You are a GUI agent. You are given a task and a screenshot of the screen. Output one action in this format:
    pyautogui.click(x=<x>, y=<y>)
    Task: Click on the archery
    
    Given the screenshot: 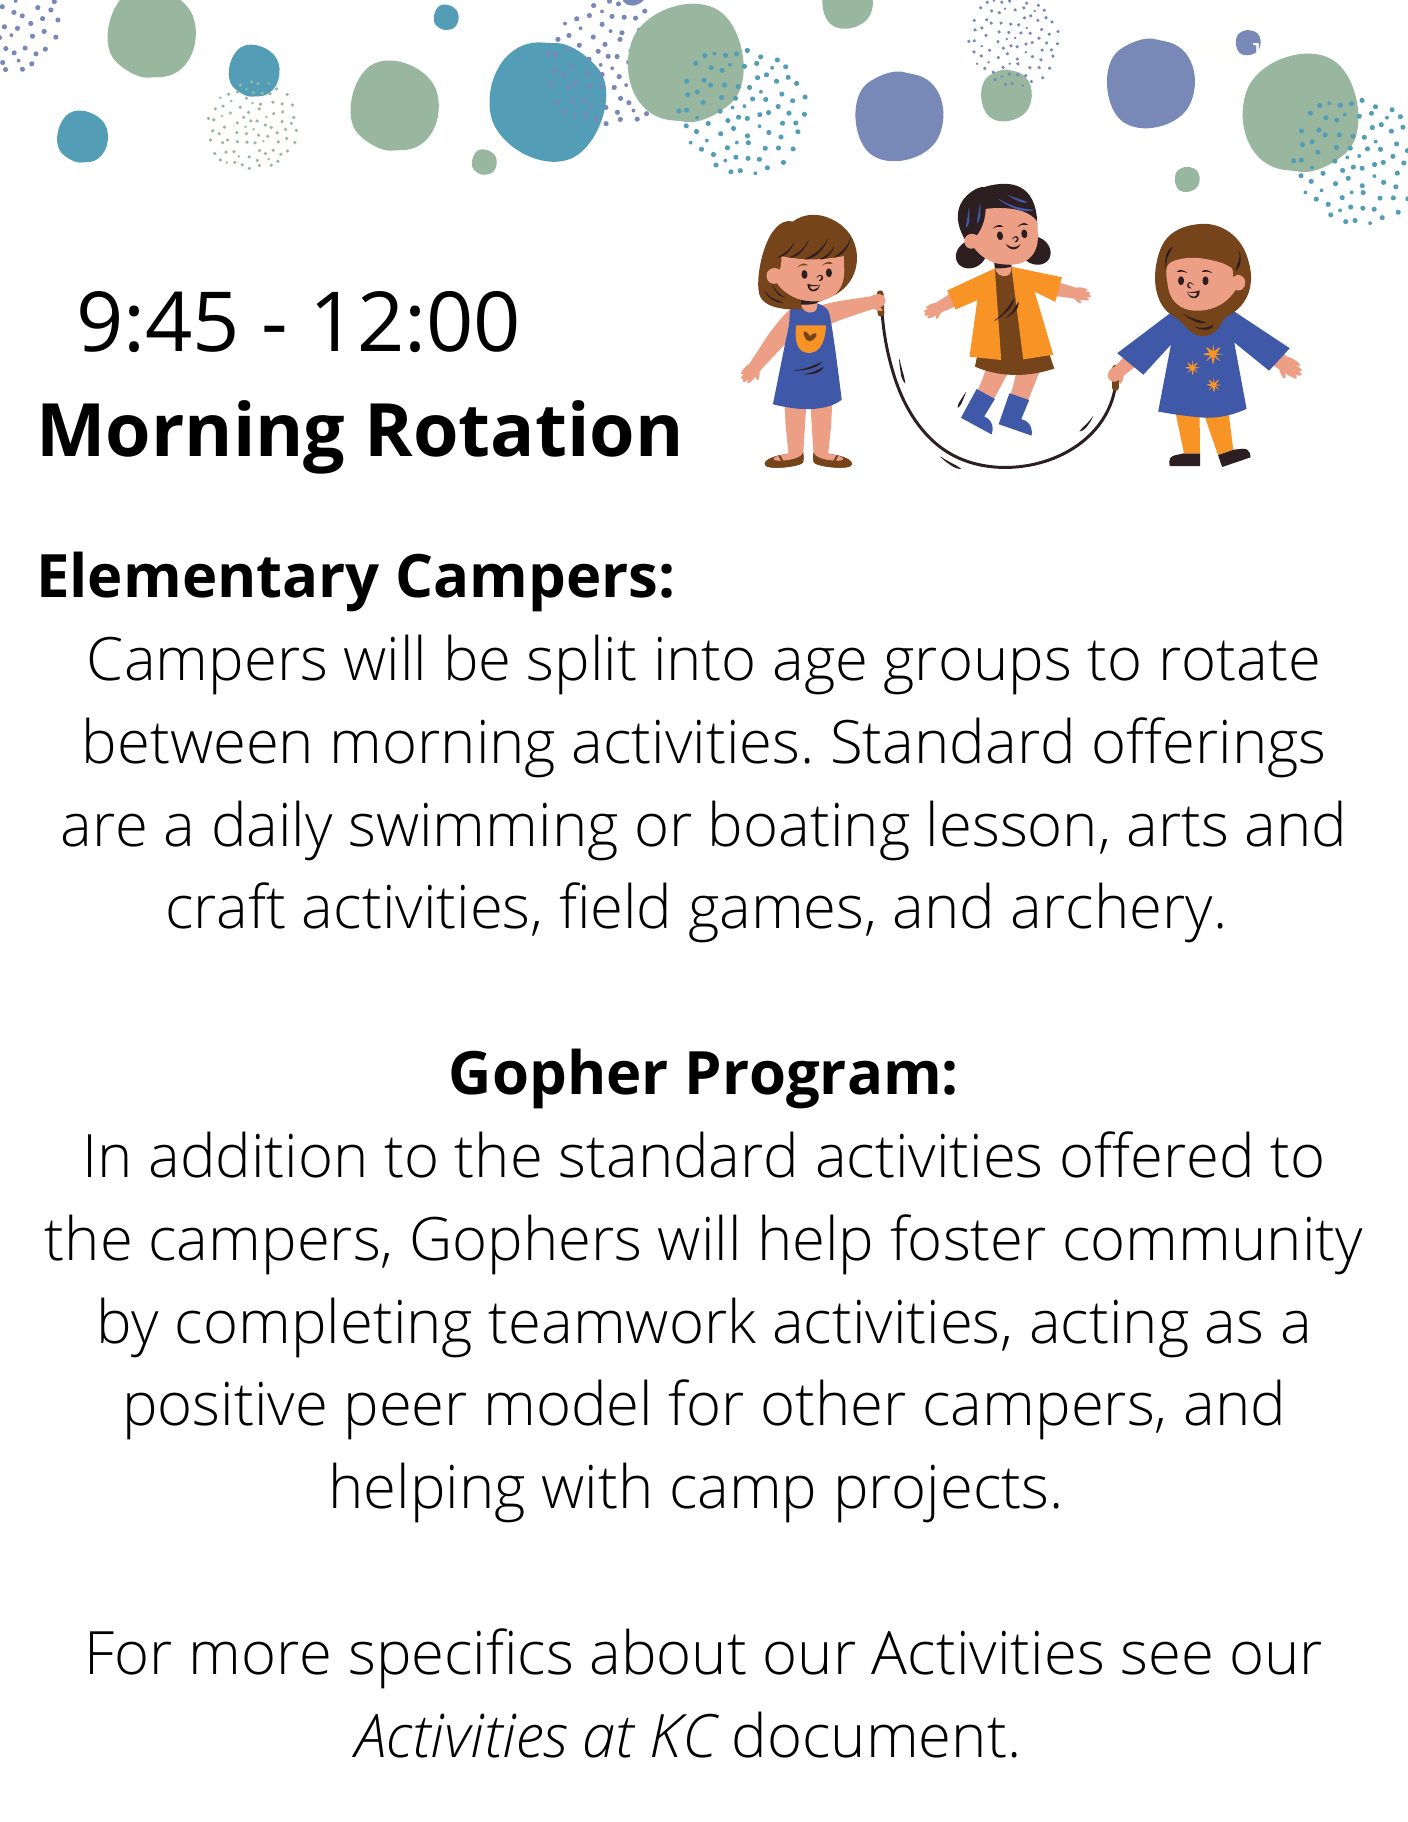 What is the action you would take?
    pyautogui.click(x=1113, y=912)
